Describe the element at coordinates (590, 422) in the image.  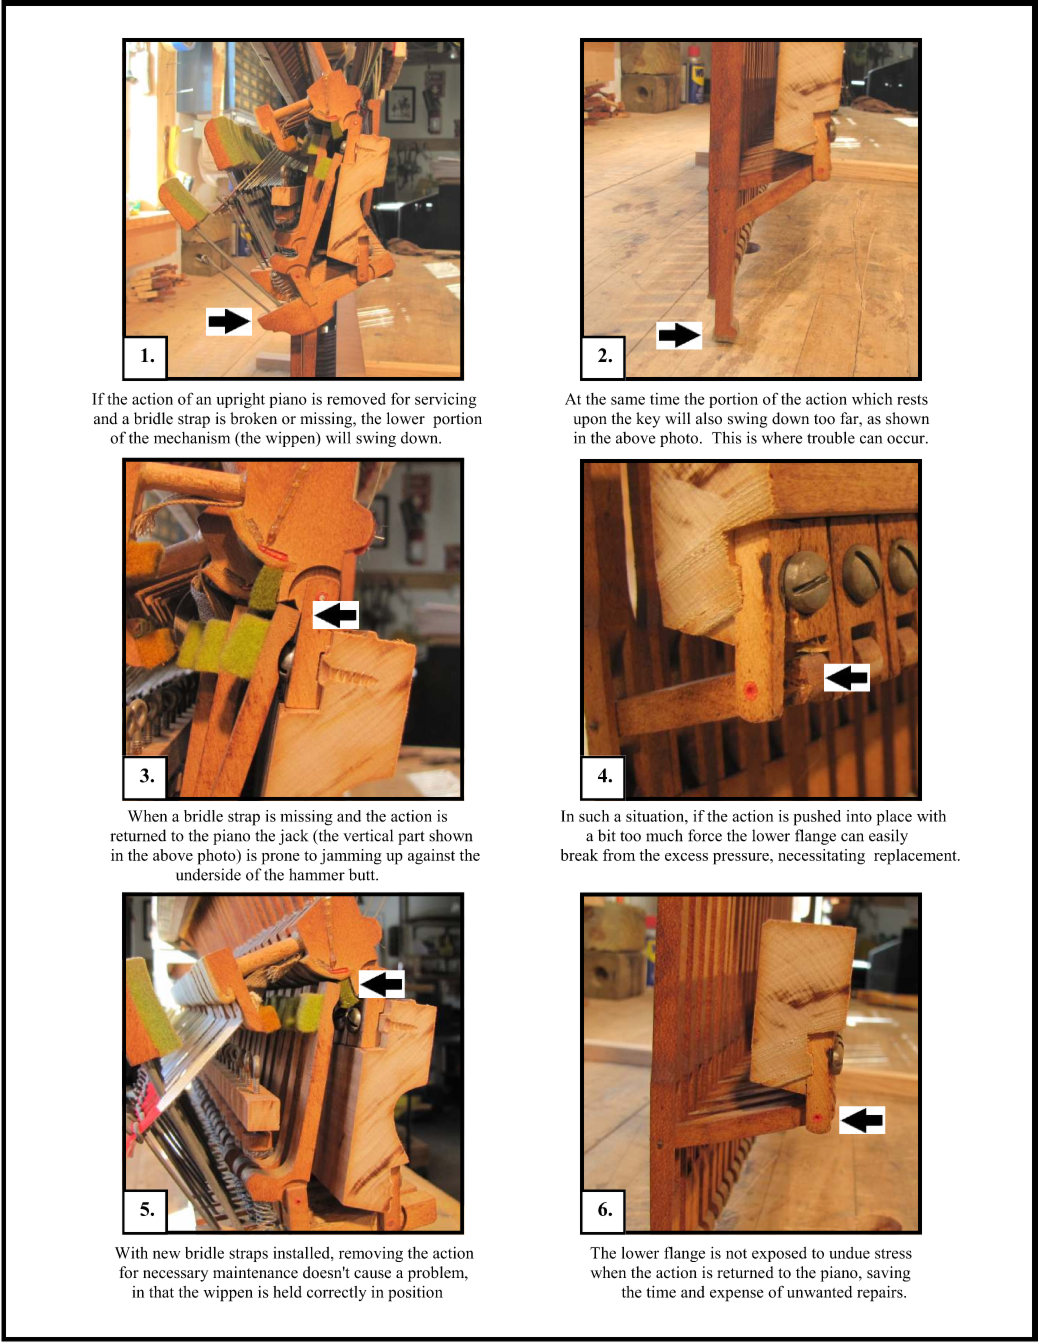
I see `upon` at that location.
